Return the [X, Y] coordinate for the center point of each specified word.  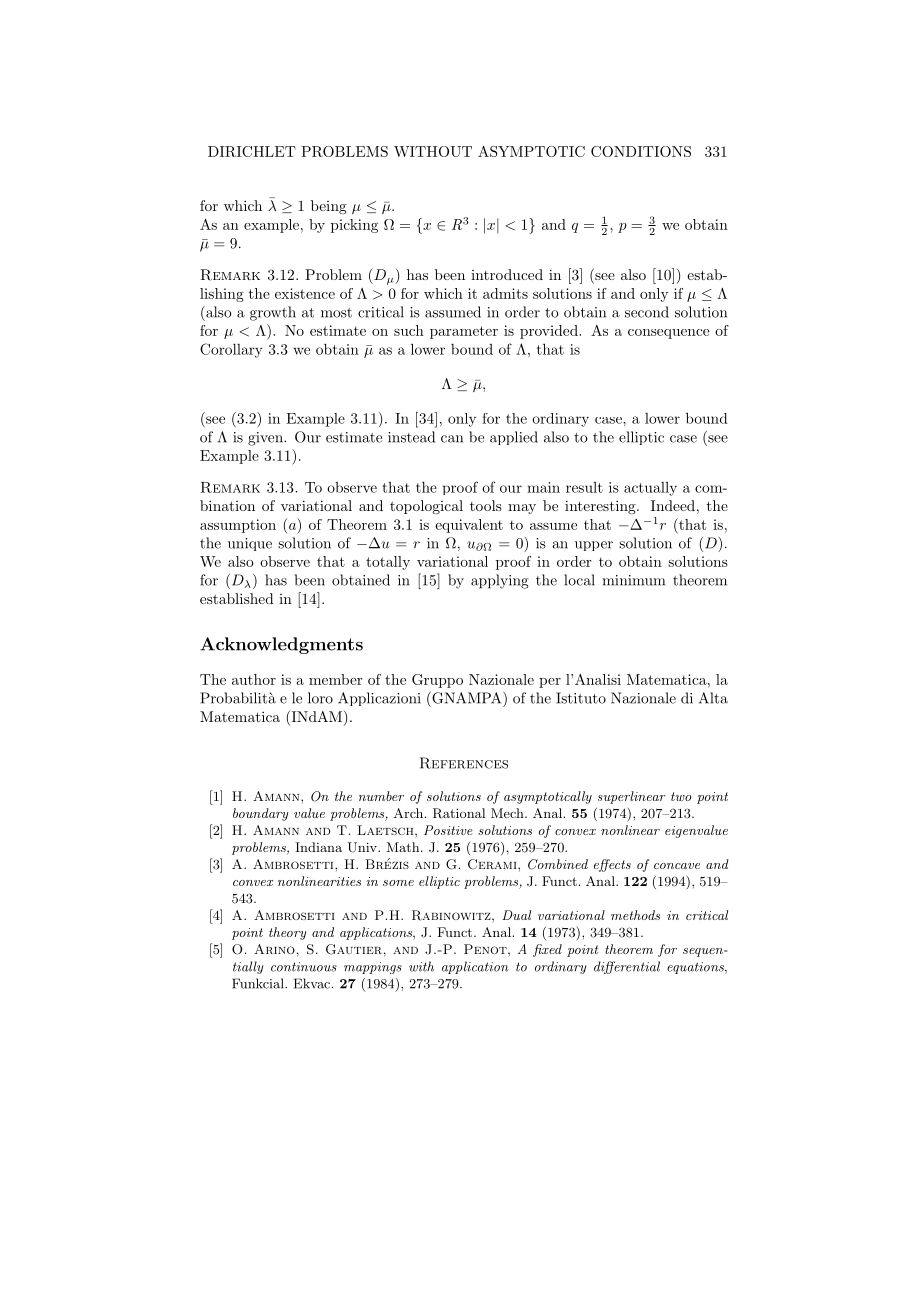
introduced [507, 274]
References [464, 763]
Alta [713, 698]
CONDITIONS [641, 151]
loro [320, 698]
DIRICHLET [252, 151]
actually [650, 489]
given [266, 439]
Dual [516, 915]
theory [288, 933]
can [452, 439]
